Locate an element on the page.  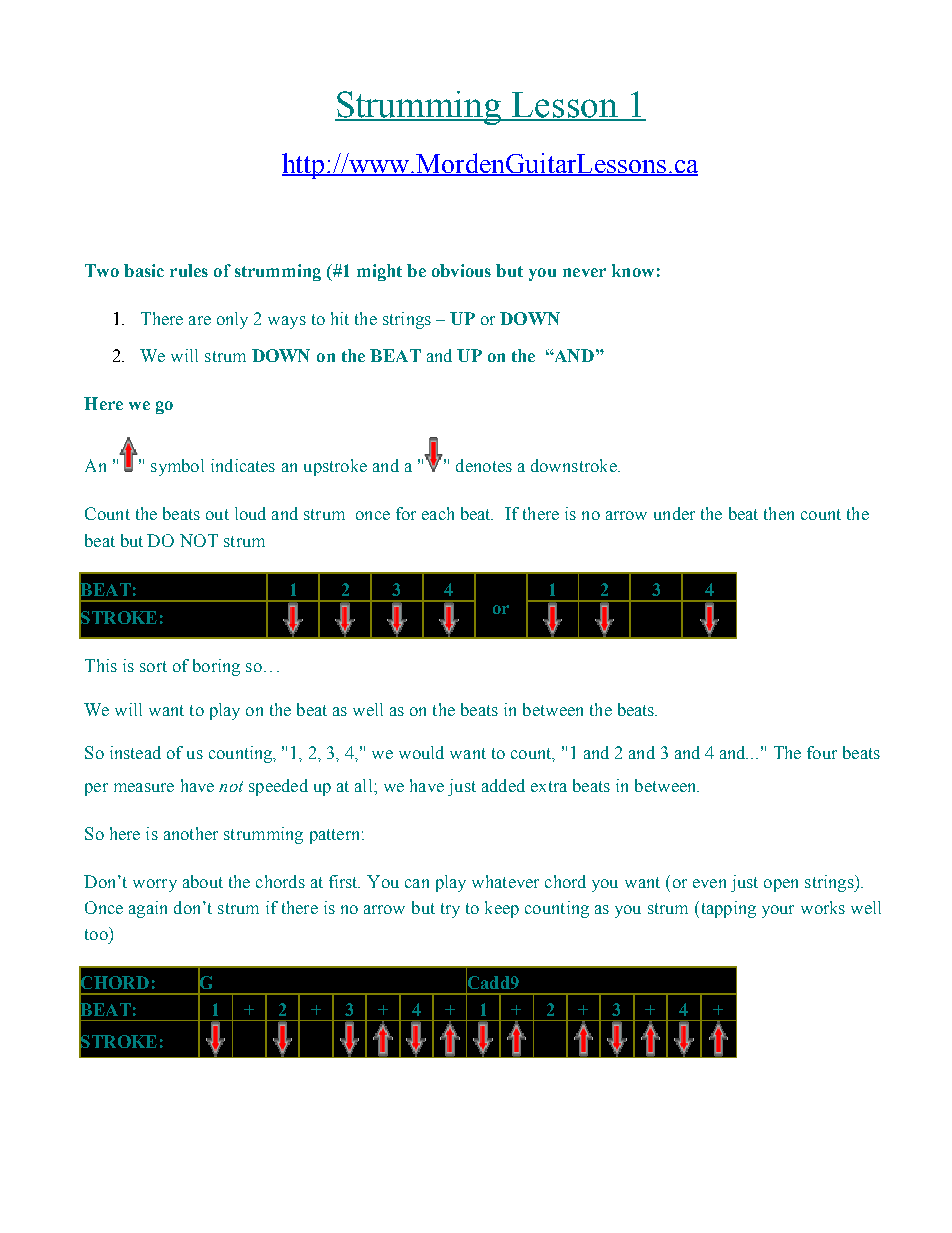
four is located at coordinates (822, 752).
